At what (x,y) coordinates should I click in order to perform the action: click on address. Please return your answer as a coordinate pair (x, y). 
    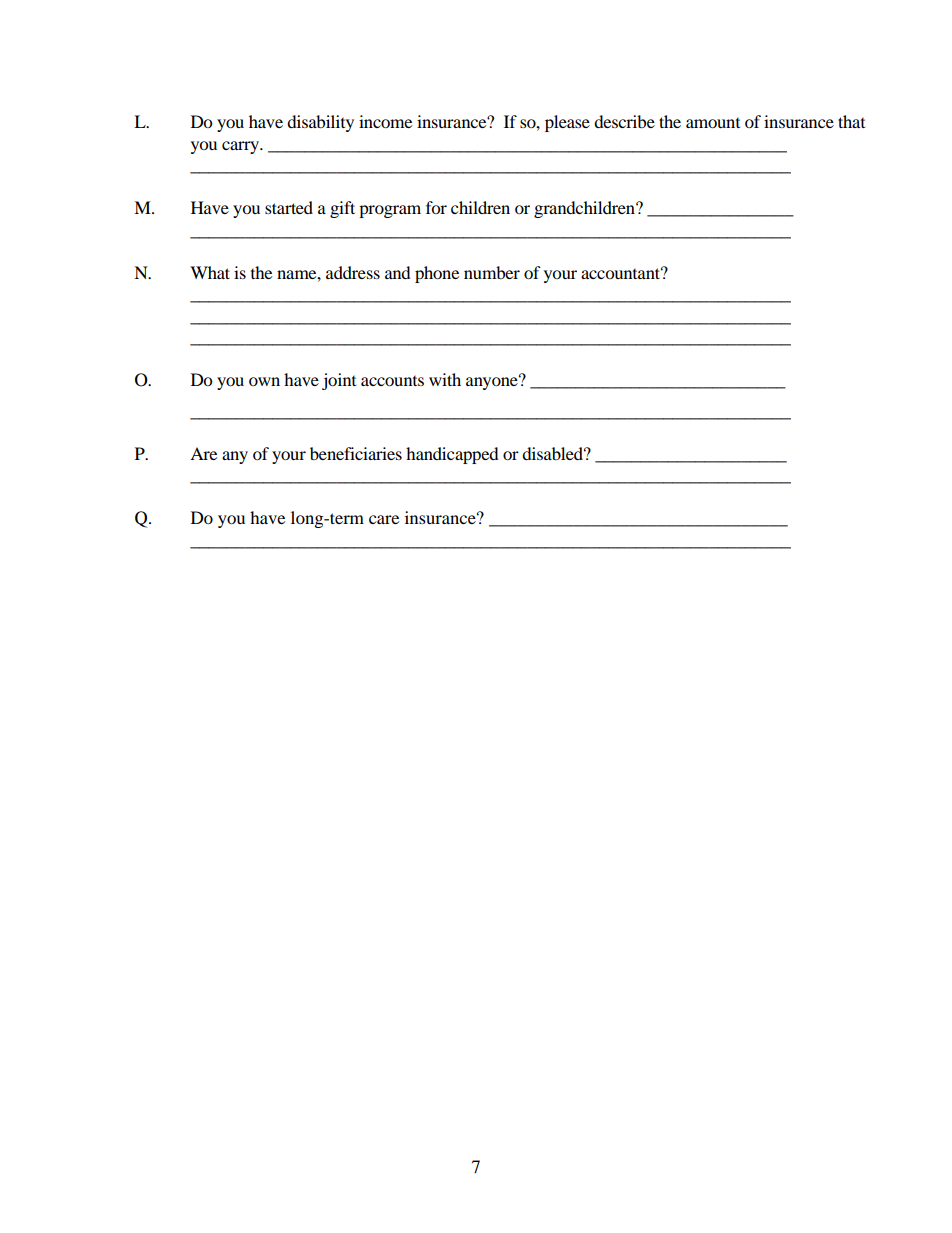
    Looking at the image, I should click on (353, 272).
